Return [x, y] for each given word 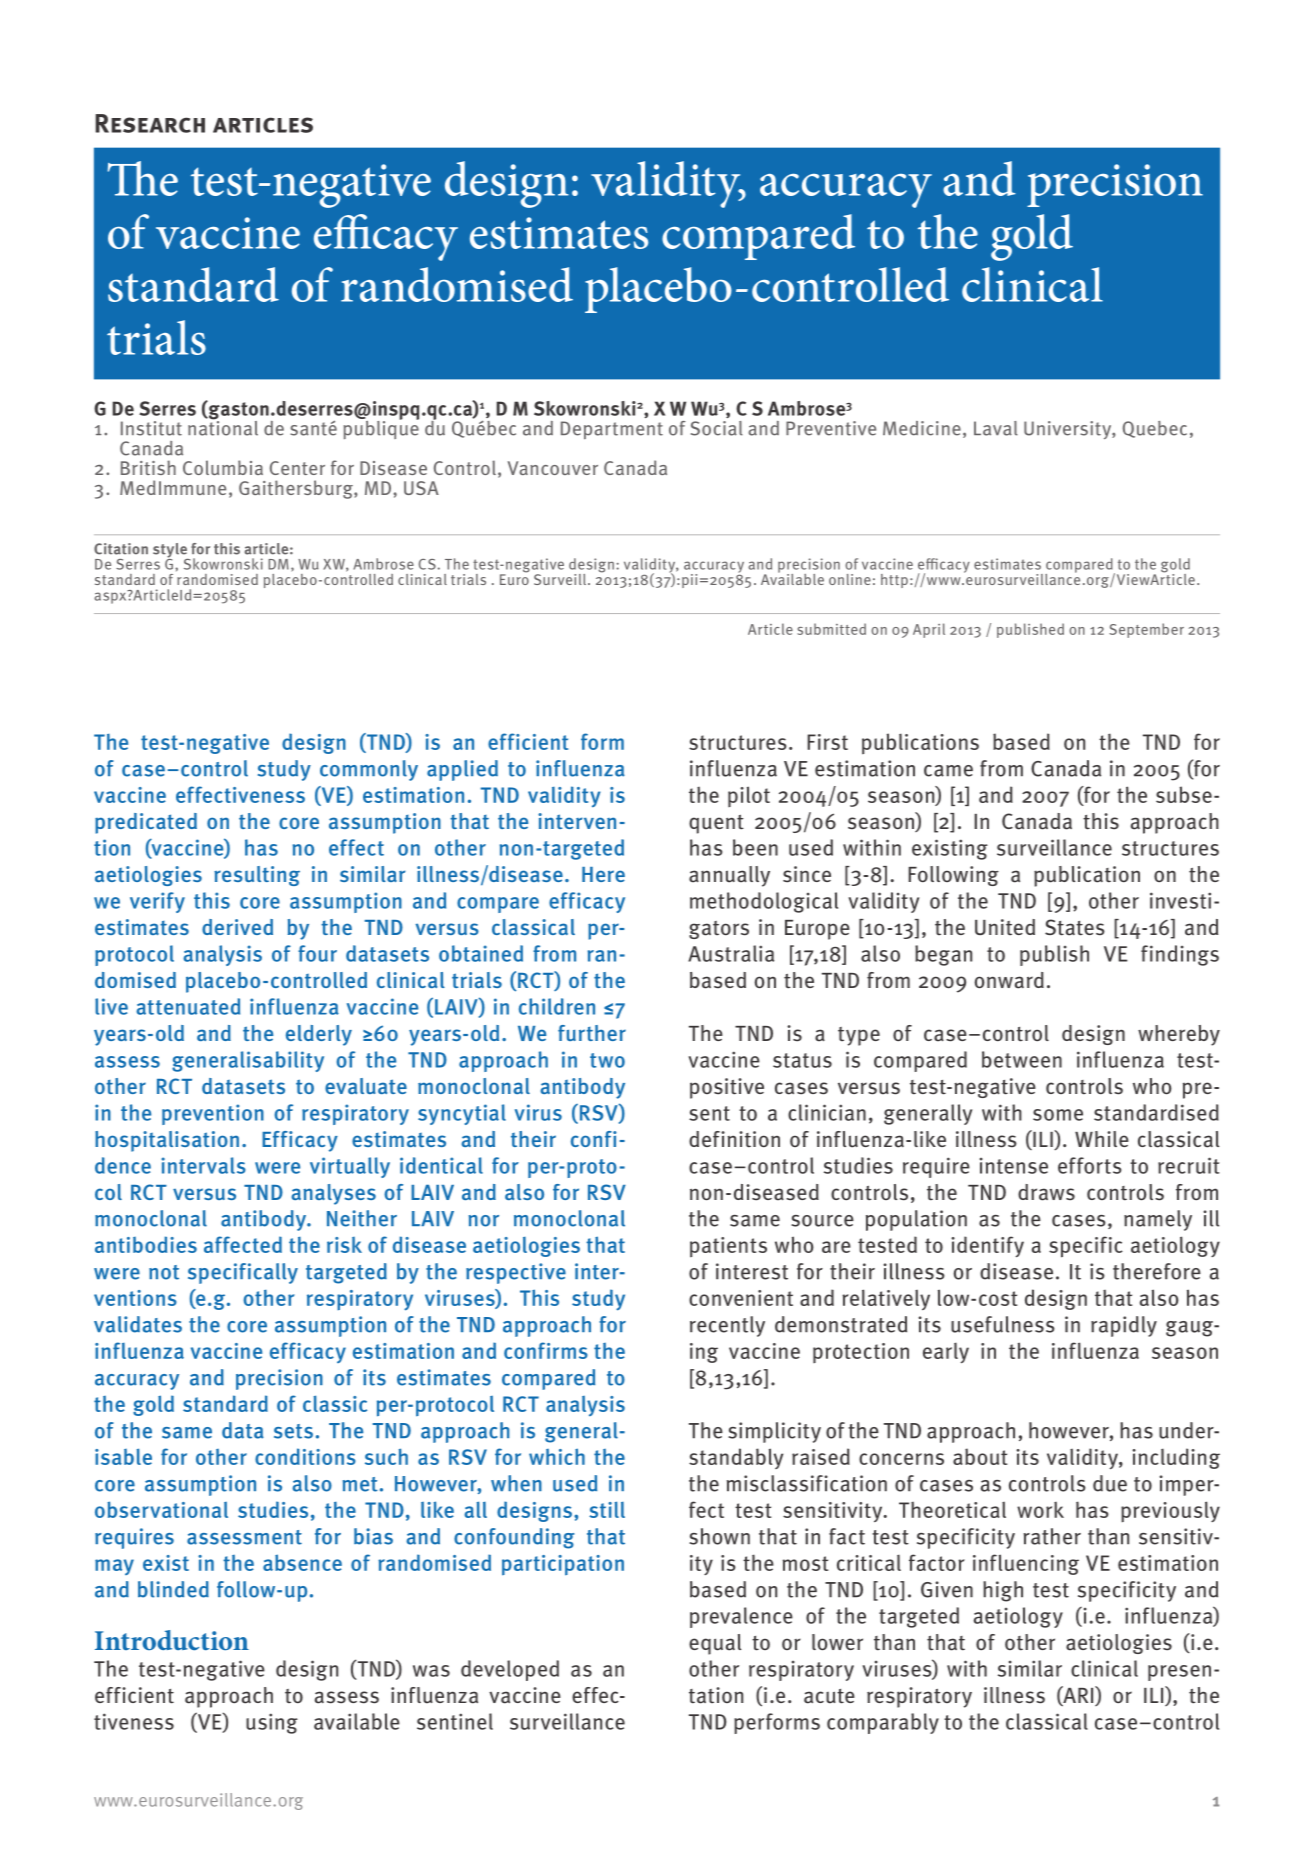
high [1003, 1591]
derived [237, 927]
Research [150, 123]
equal [715, 1644]
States [1075, 927]
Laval [996, 428]
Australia [731, 953]
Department [612, 430]
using [272, 1723]
